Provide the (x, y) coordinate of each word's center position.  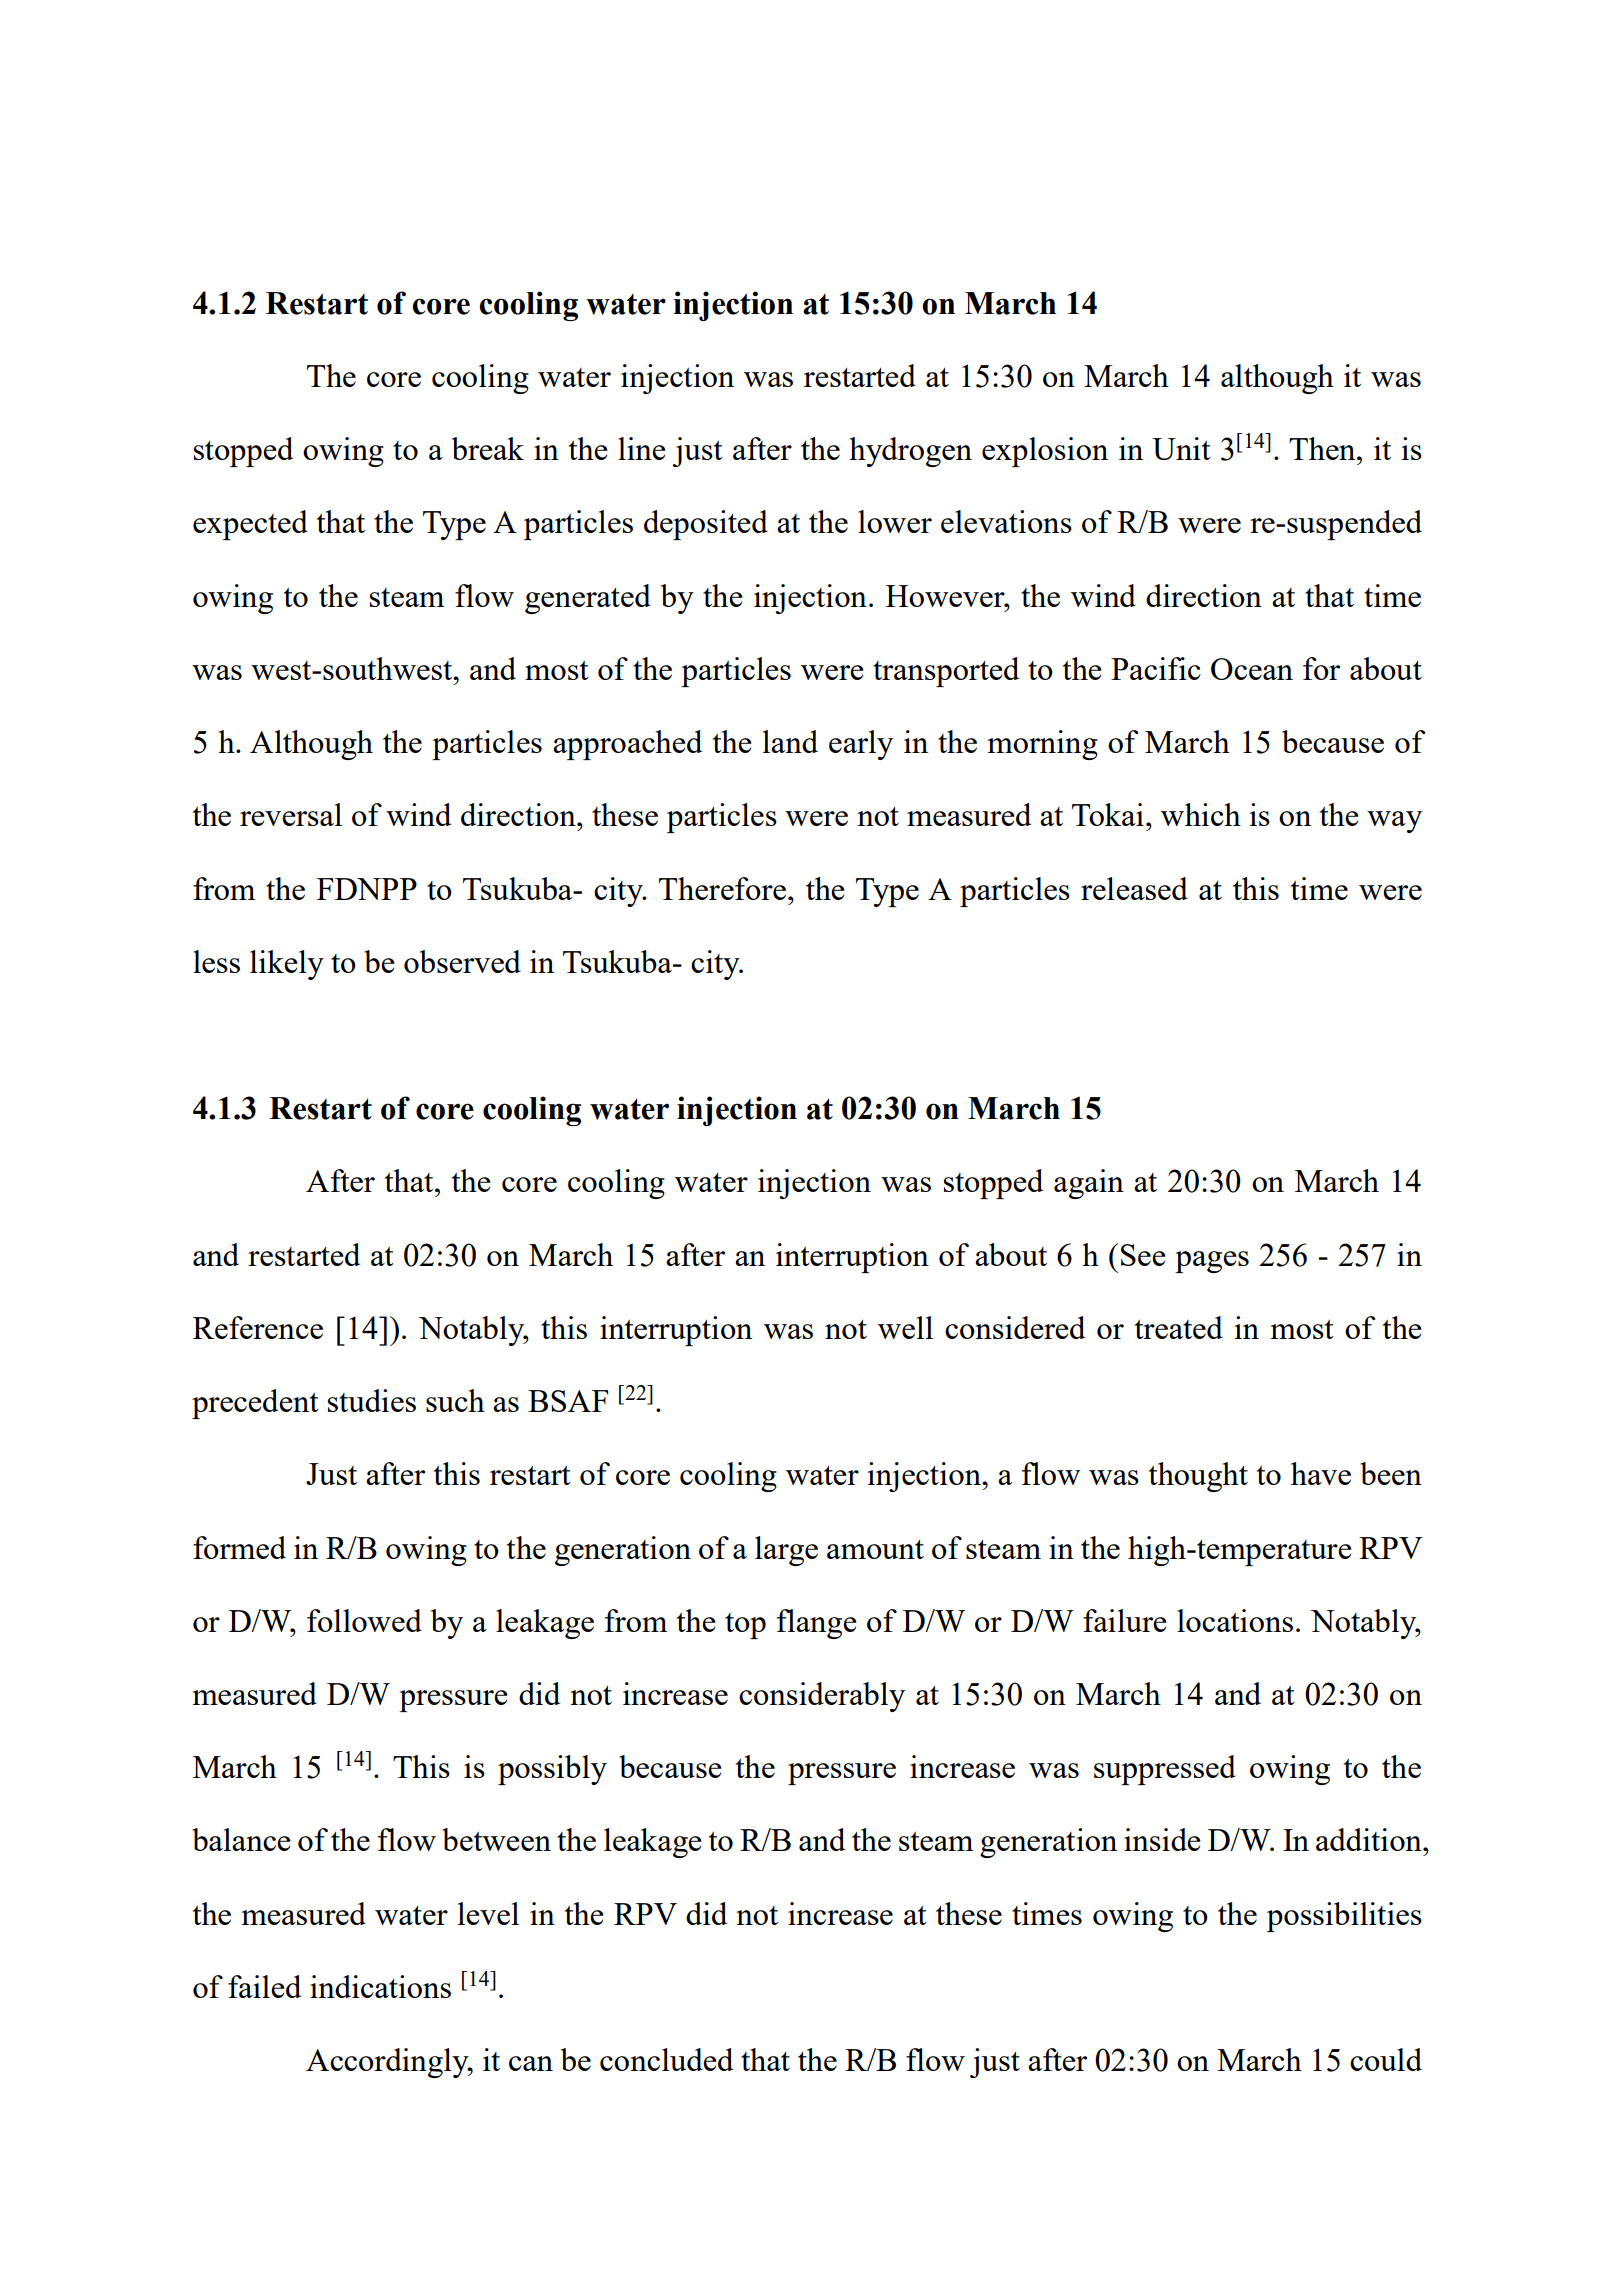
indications (380, 1986)
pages (1212, 1262)
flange (816, 1624)
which (1201, 814)
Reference (258, 1327)
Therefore (722, 888)
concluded (666, 2059)
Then (1323, 448)
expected (250, 525)
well (905, 1327)
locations (1235, 1620)
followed (364, 1620)
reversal (291, 814)
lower (895, 521)
